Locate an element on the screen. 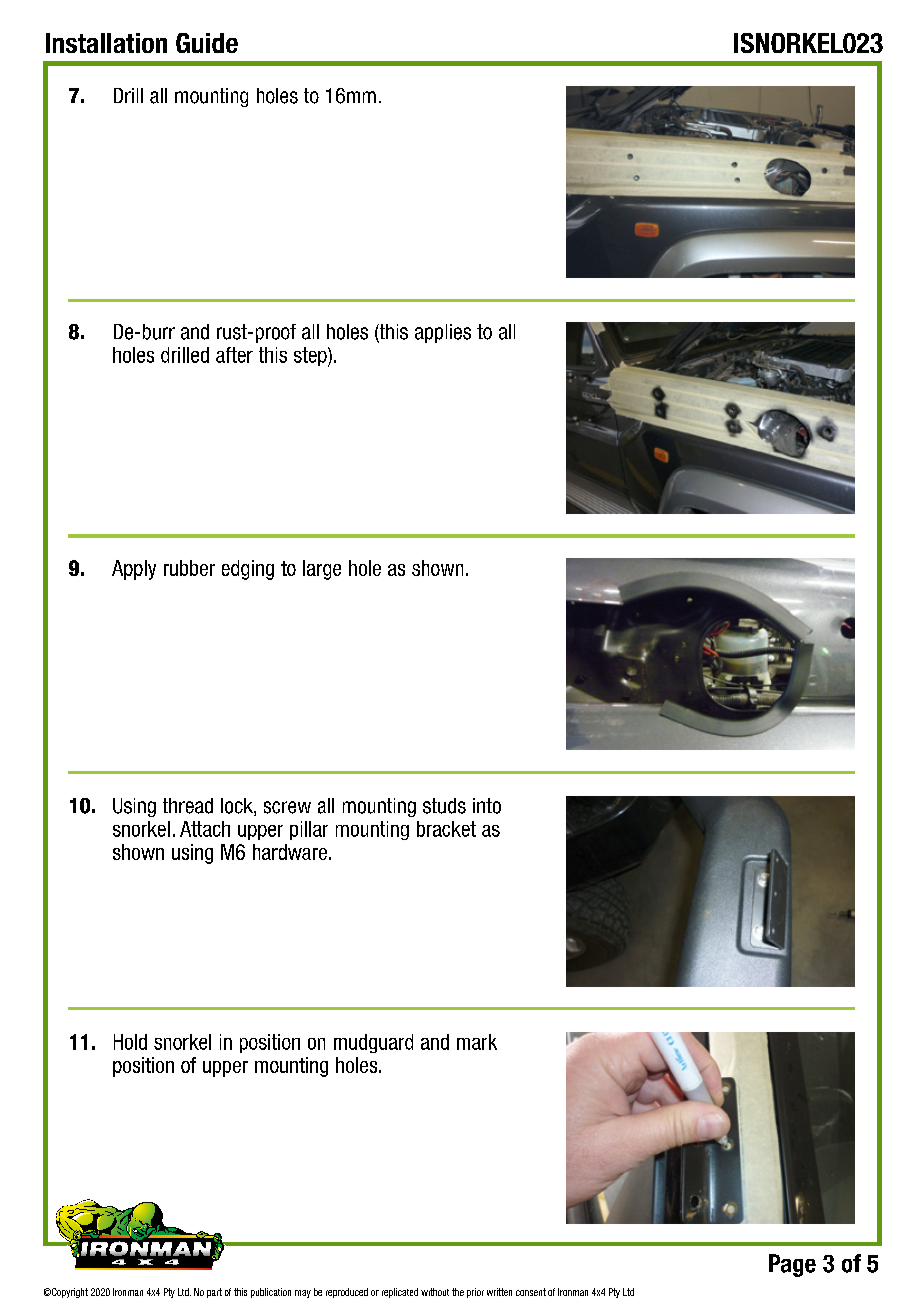  into is located at coordinates (487, 806).
